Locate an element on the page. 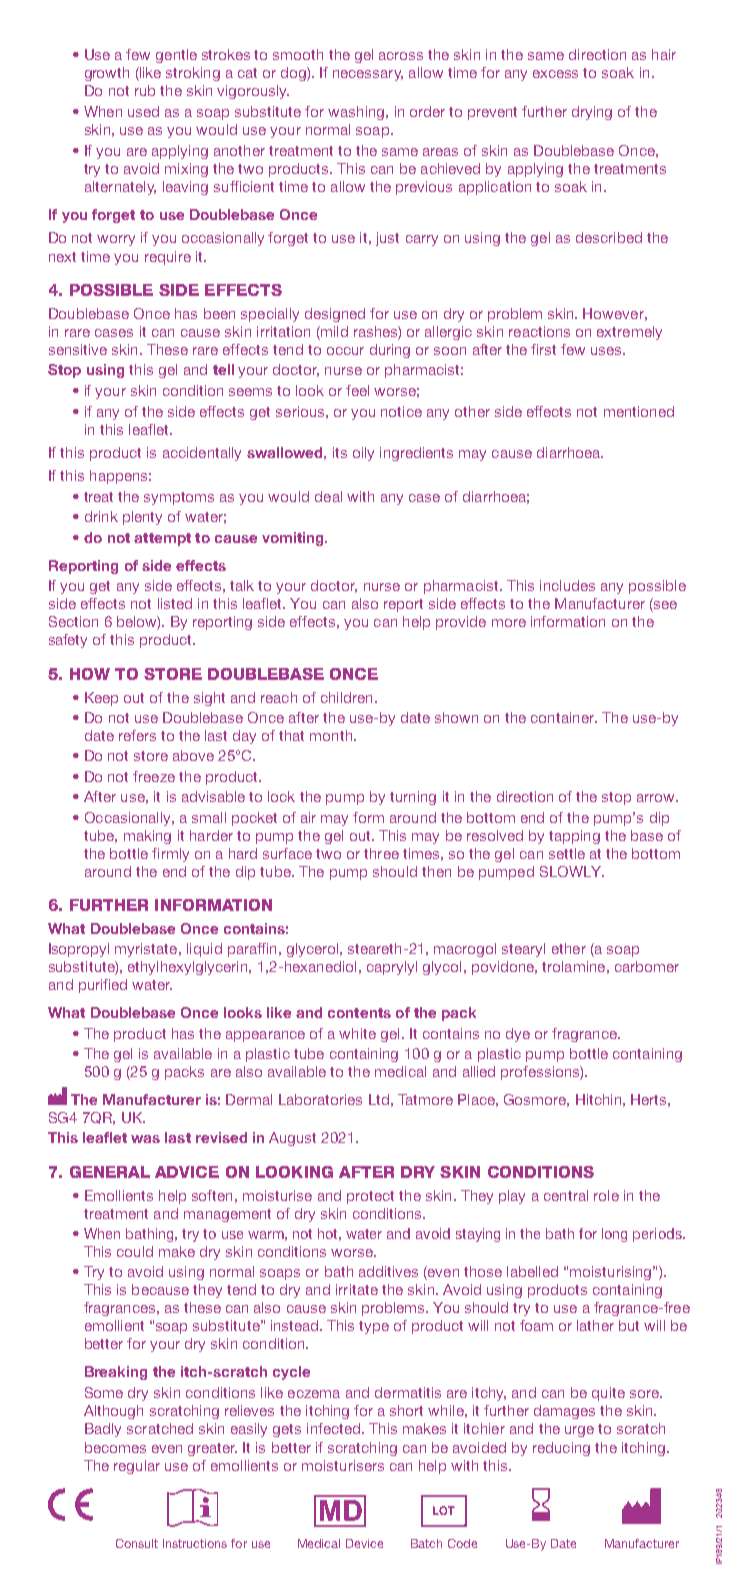  regular is located at coordinates (137, 1467).
